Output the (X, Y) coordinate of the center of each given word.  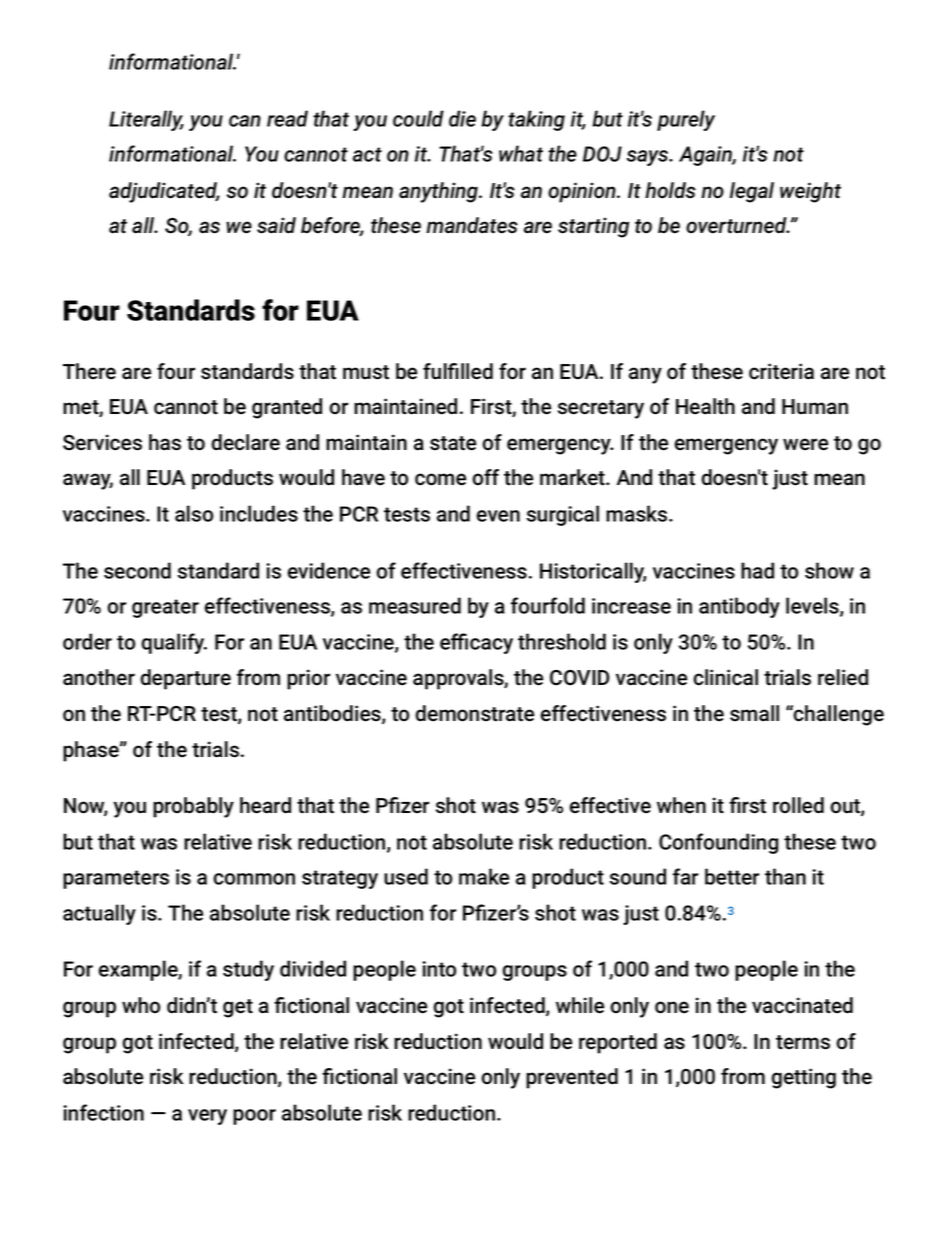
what (521, 153)
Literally (146, 120)
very (207, 1117)
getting (804, 1078)
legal (752, 192)
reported (618, 1043)
